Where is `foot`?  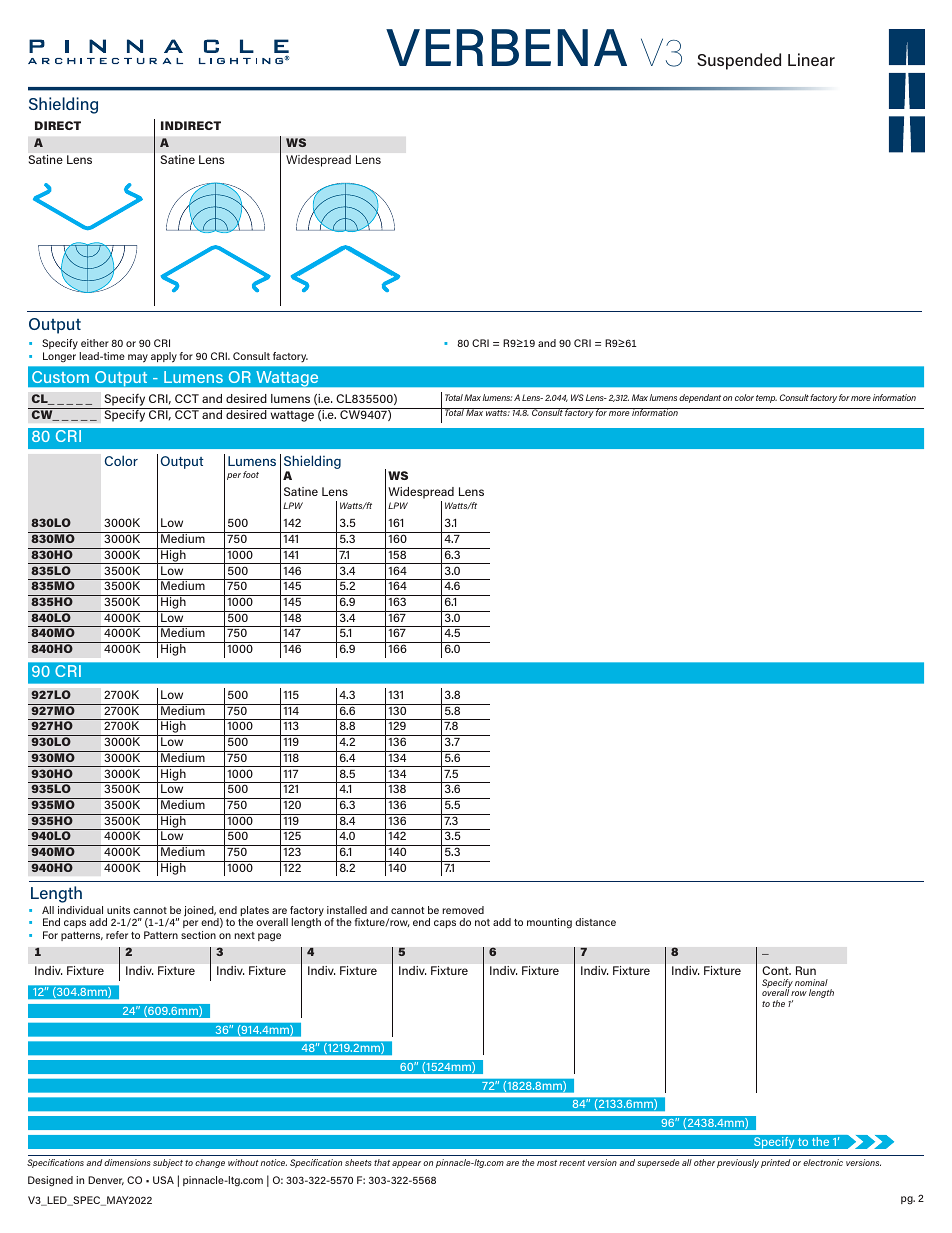
foot is located at coordinates (251, 474).
